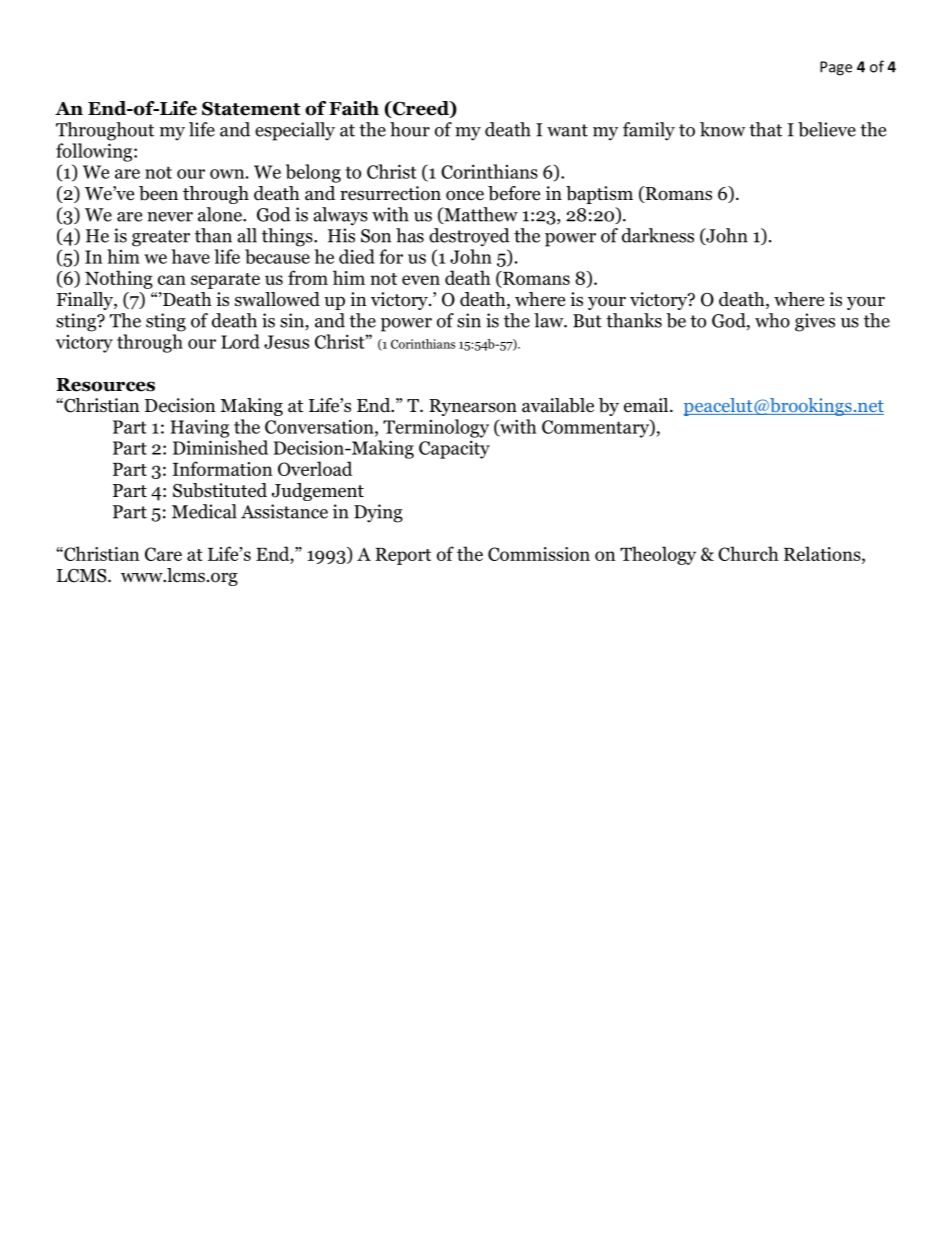 The image size is (952, 1233). I want to click on destroyed, so click(469, 237).
